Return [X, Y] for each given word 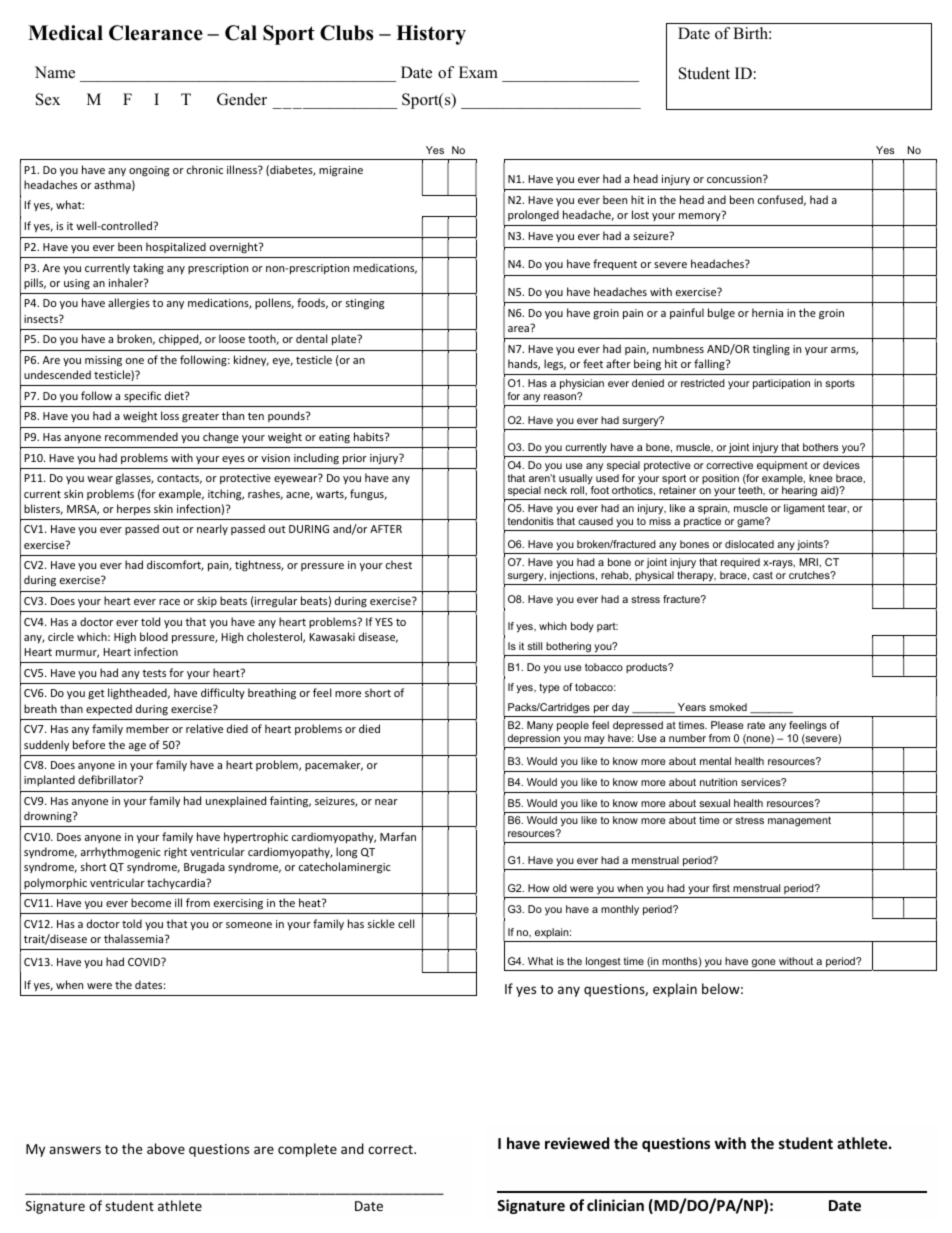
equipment [782, 466]
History [431, 35]
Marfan [398, 836]
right [175, 853]
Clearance [156, 33]
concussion [735, 179]
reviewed [577, 1143]
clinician [615, 1205]
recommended [141, 436]
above [166, 1148]
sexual [714, 803]
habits [370, 436]
